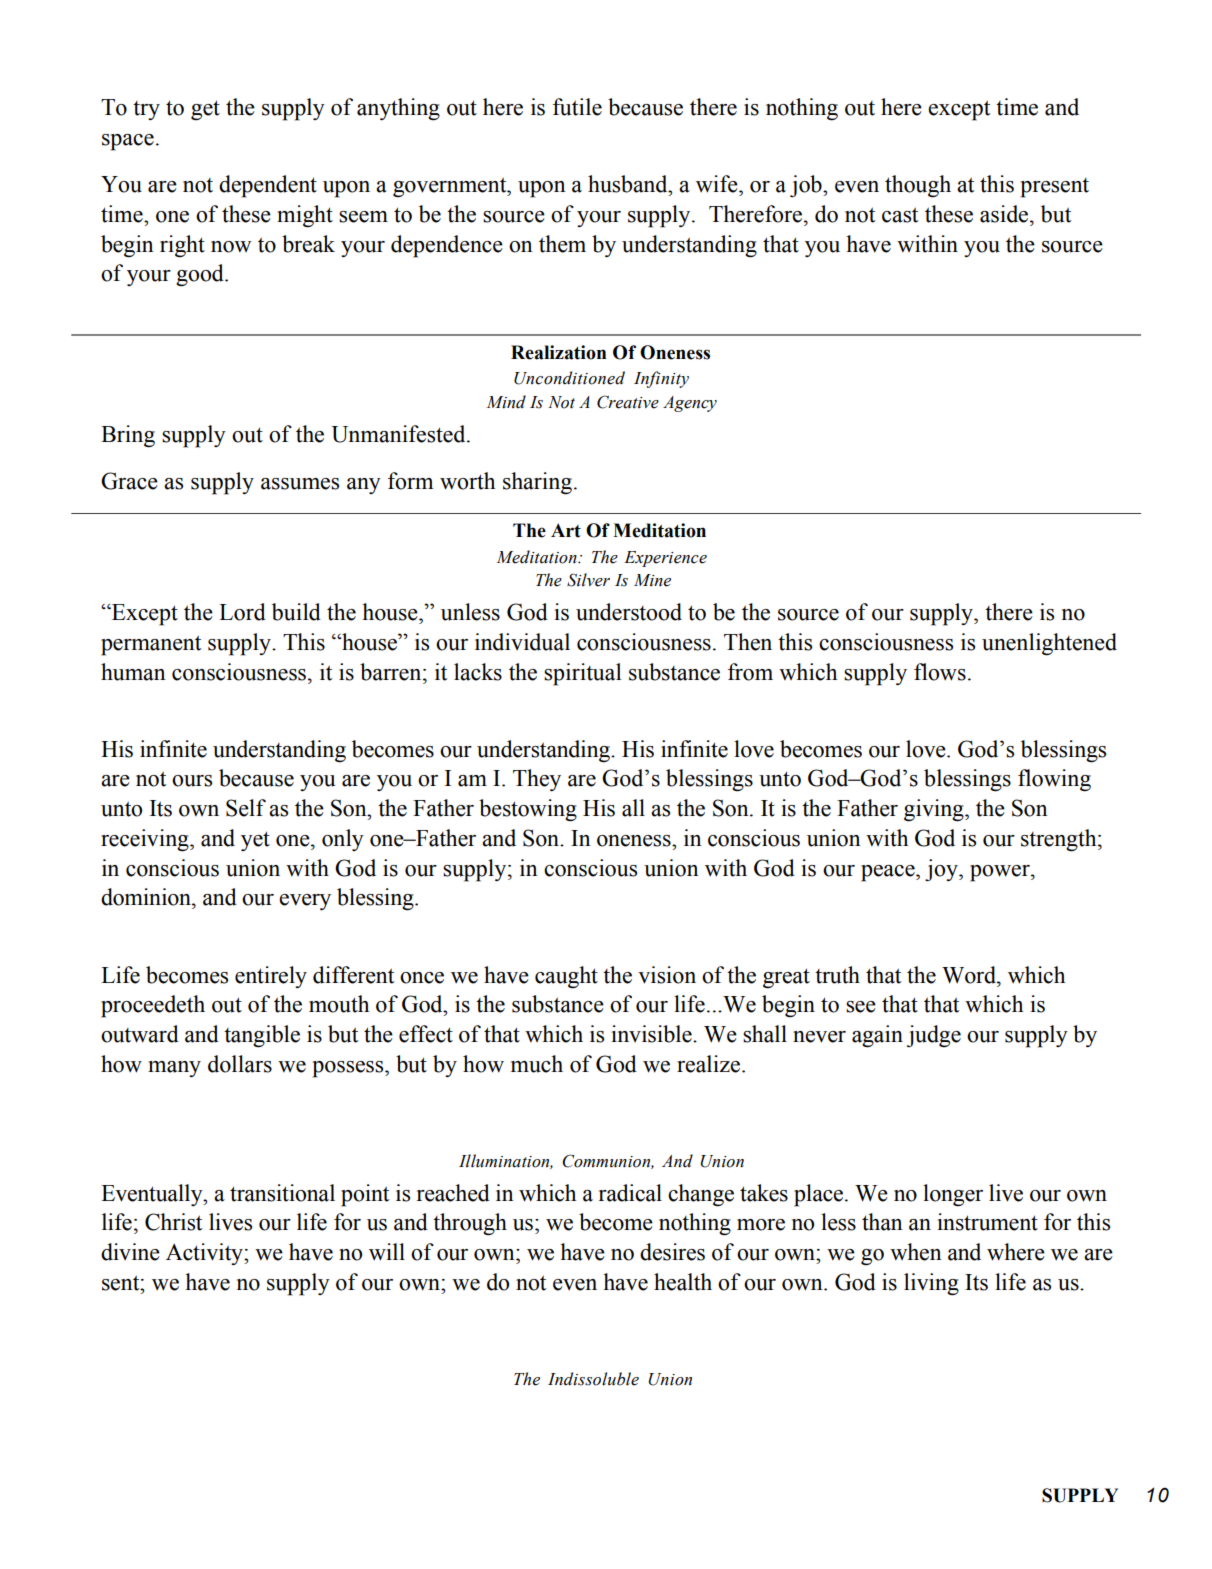 This page has height=1569, width=1212. I want to click on though, so click(918, 186).
